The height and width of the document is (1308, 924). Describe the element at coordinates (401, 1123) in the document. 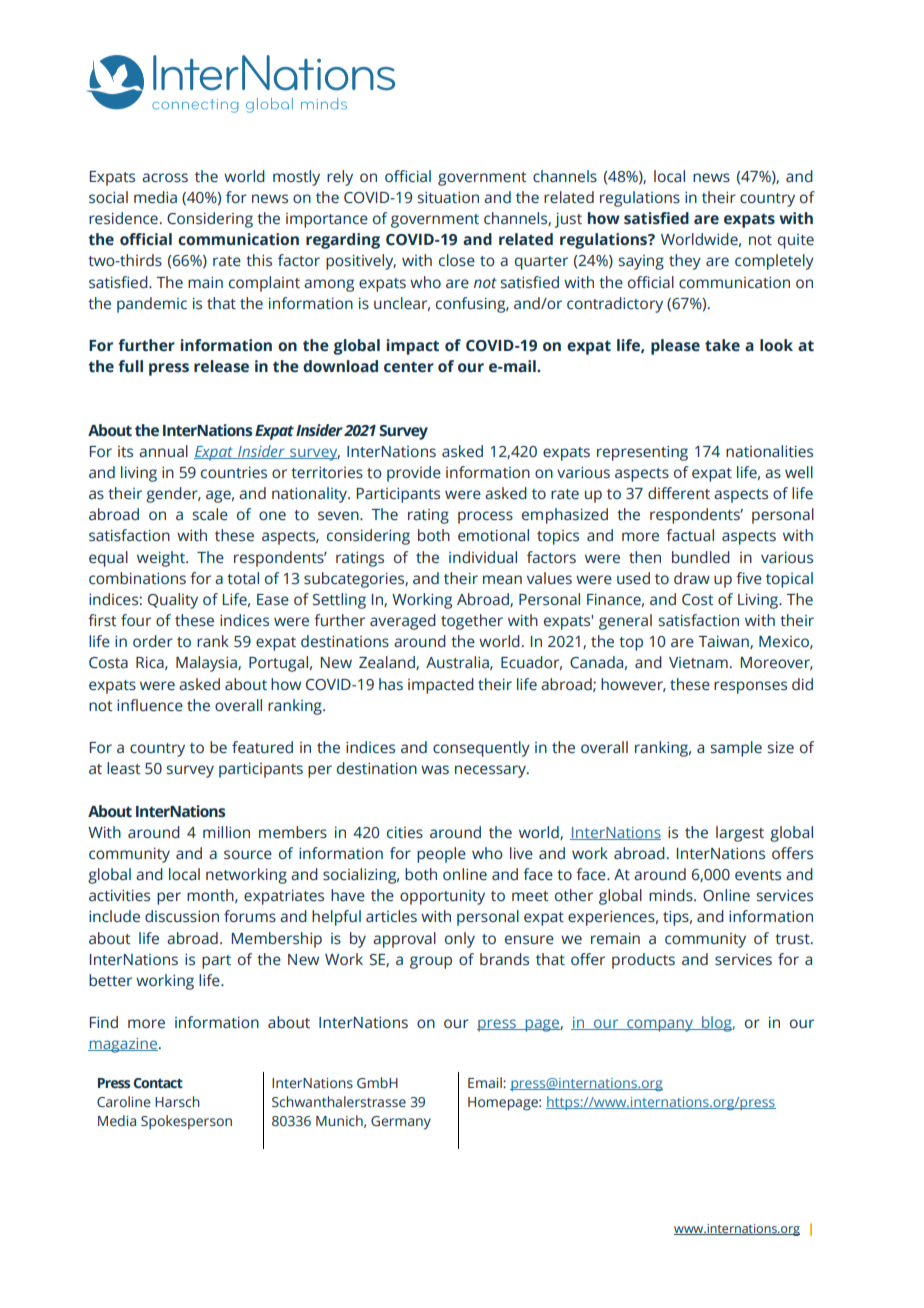

I see `Germany` at that location.
